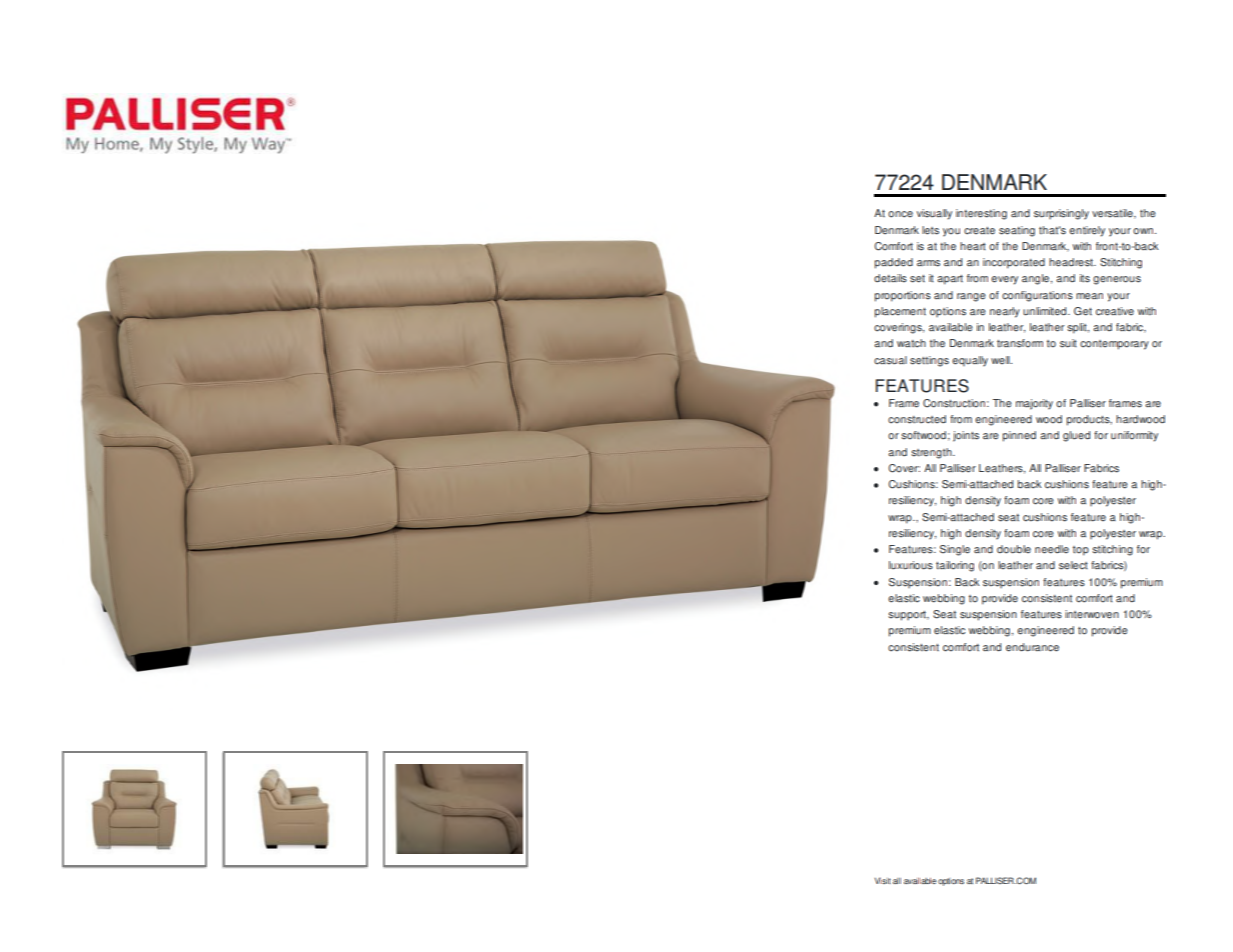  What do you see at coordinates (1092, 614) in the page?
I see `interwoven` at bounding box center [1092, 614].
